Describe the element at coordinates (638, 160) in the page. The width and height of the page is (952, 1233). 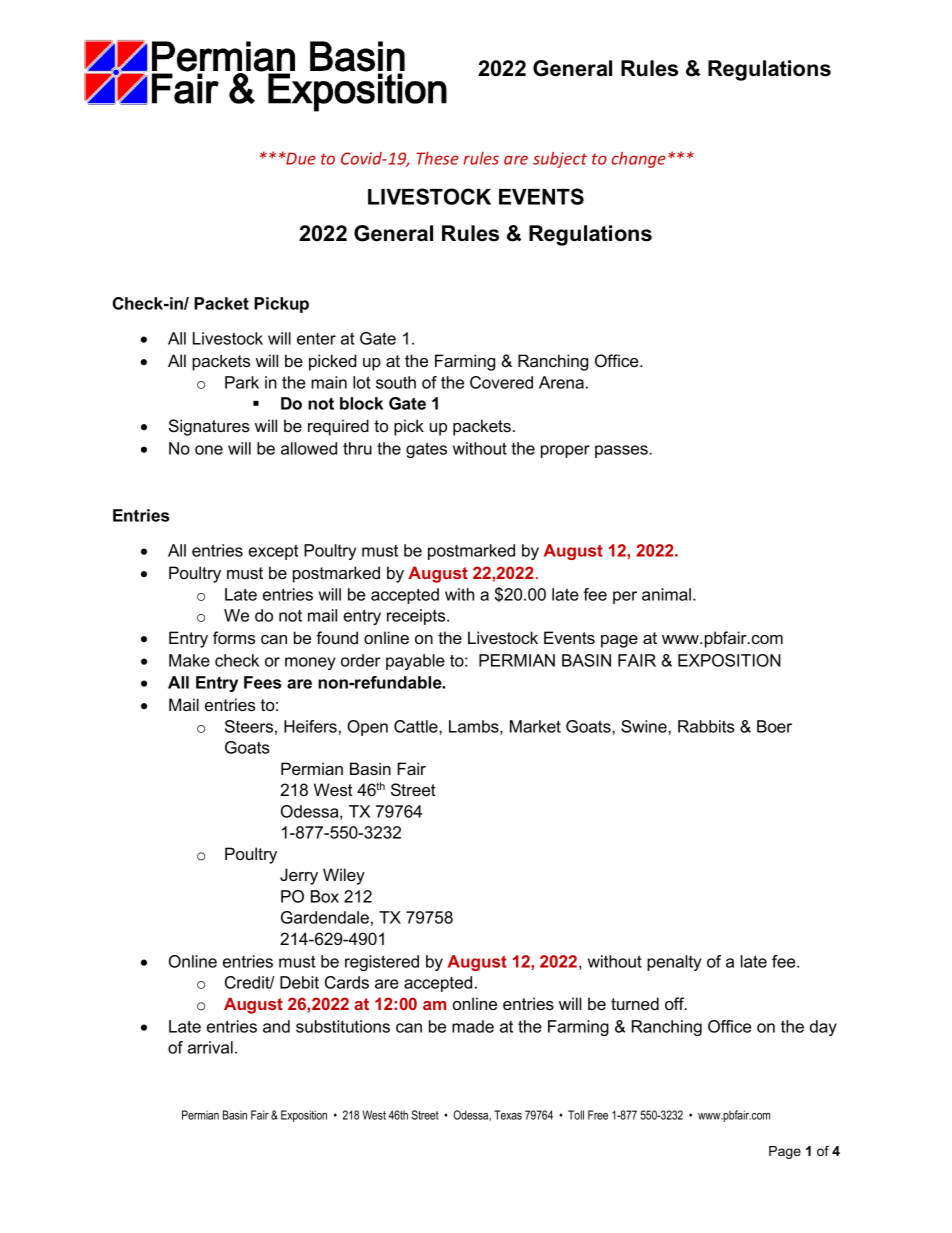
I see `change` at that location.
